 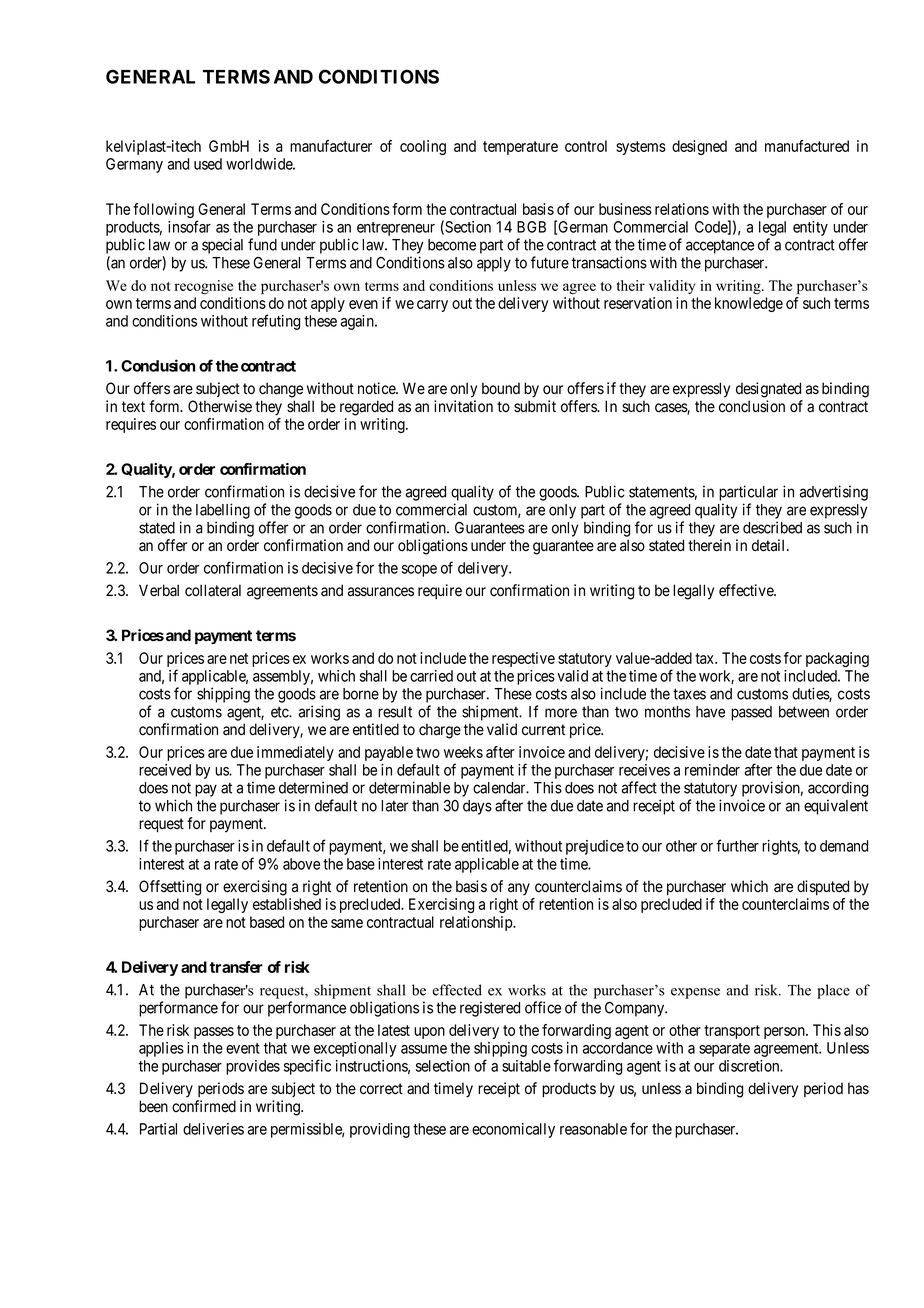 I want to click on days, so click(x=477, y=807).
